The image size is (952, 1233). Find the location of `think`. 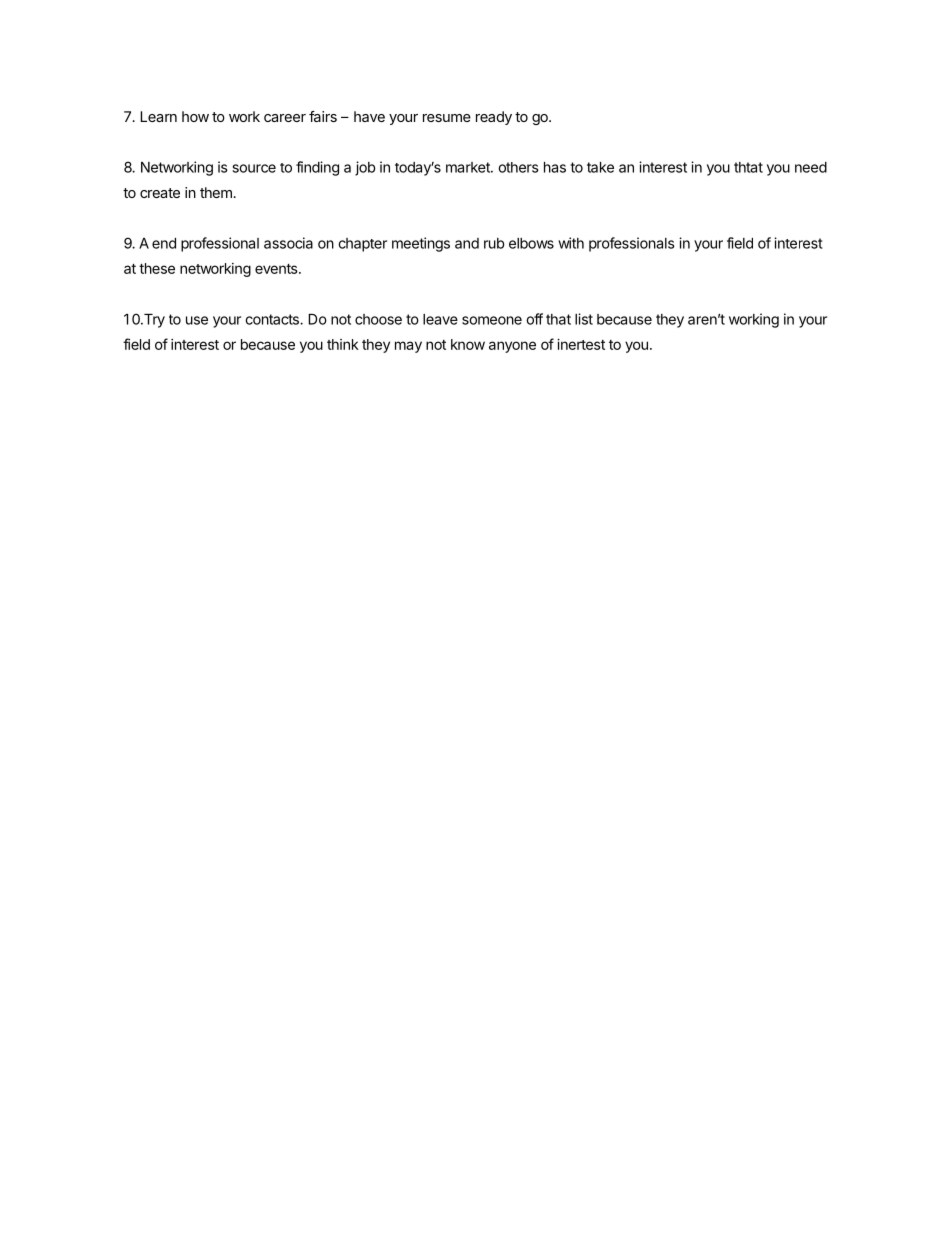

think is located at coordinates (343, 344).
